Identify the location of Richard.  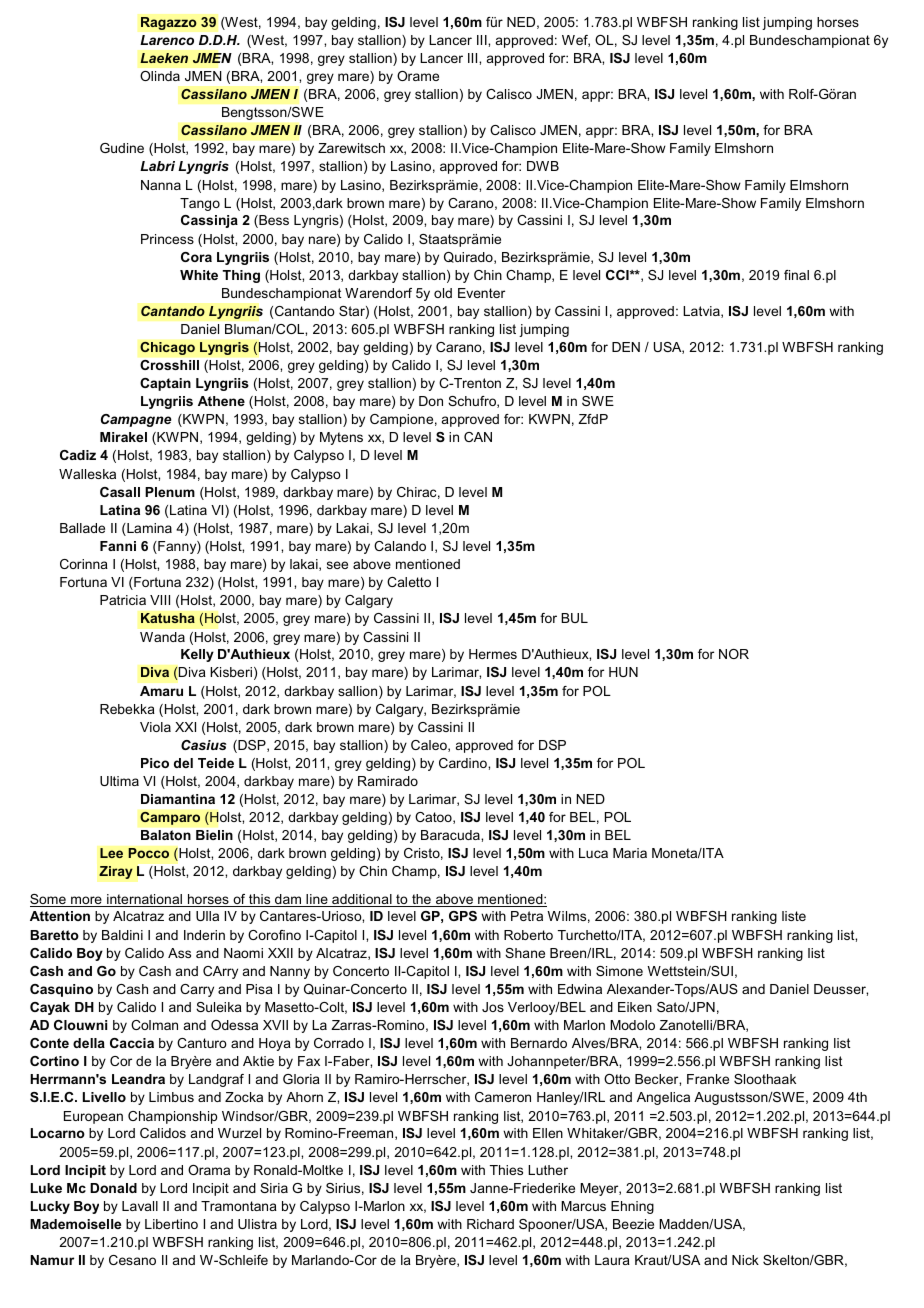
(490, 1224).
